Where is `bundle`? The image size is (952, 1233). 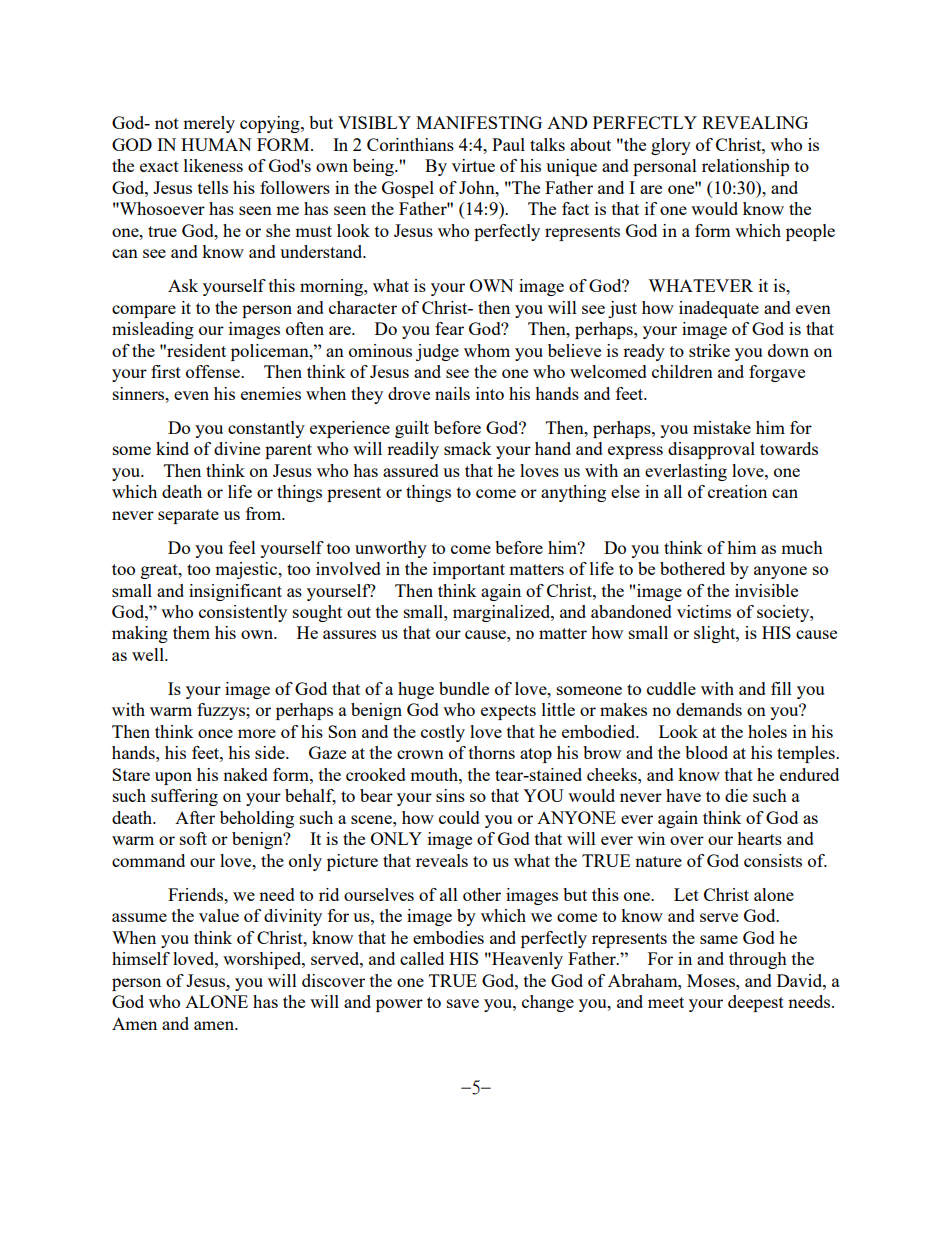 bundle is located at coordinates (464, 688).
